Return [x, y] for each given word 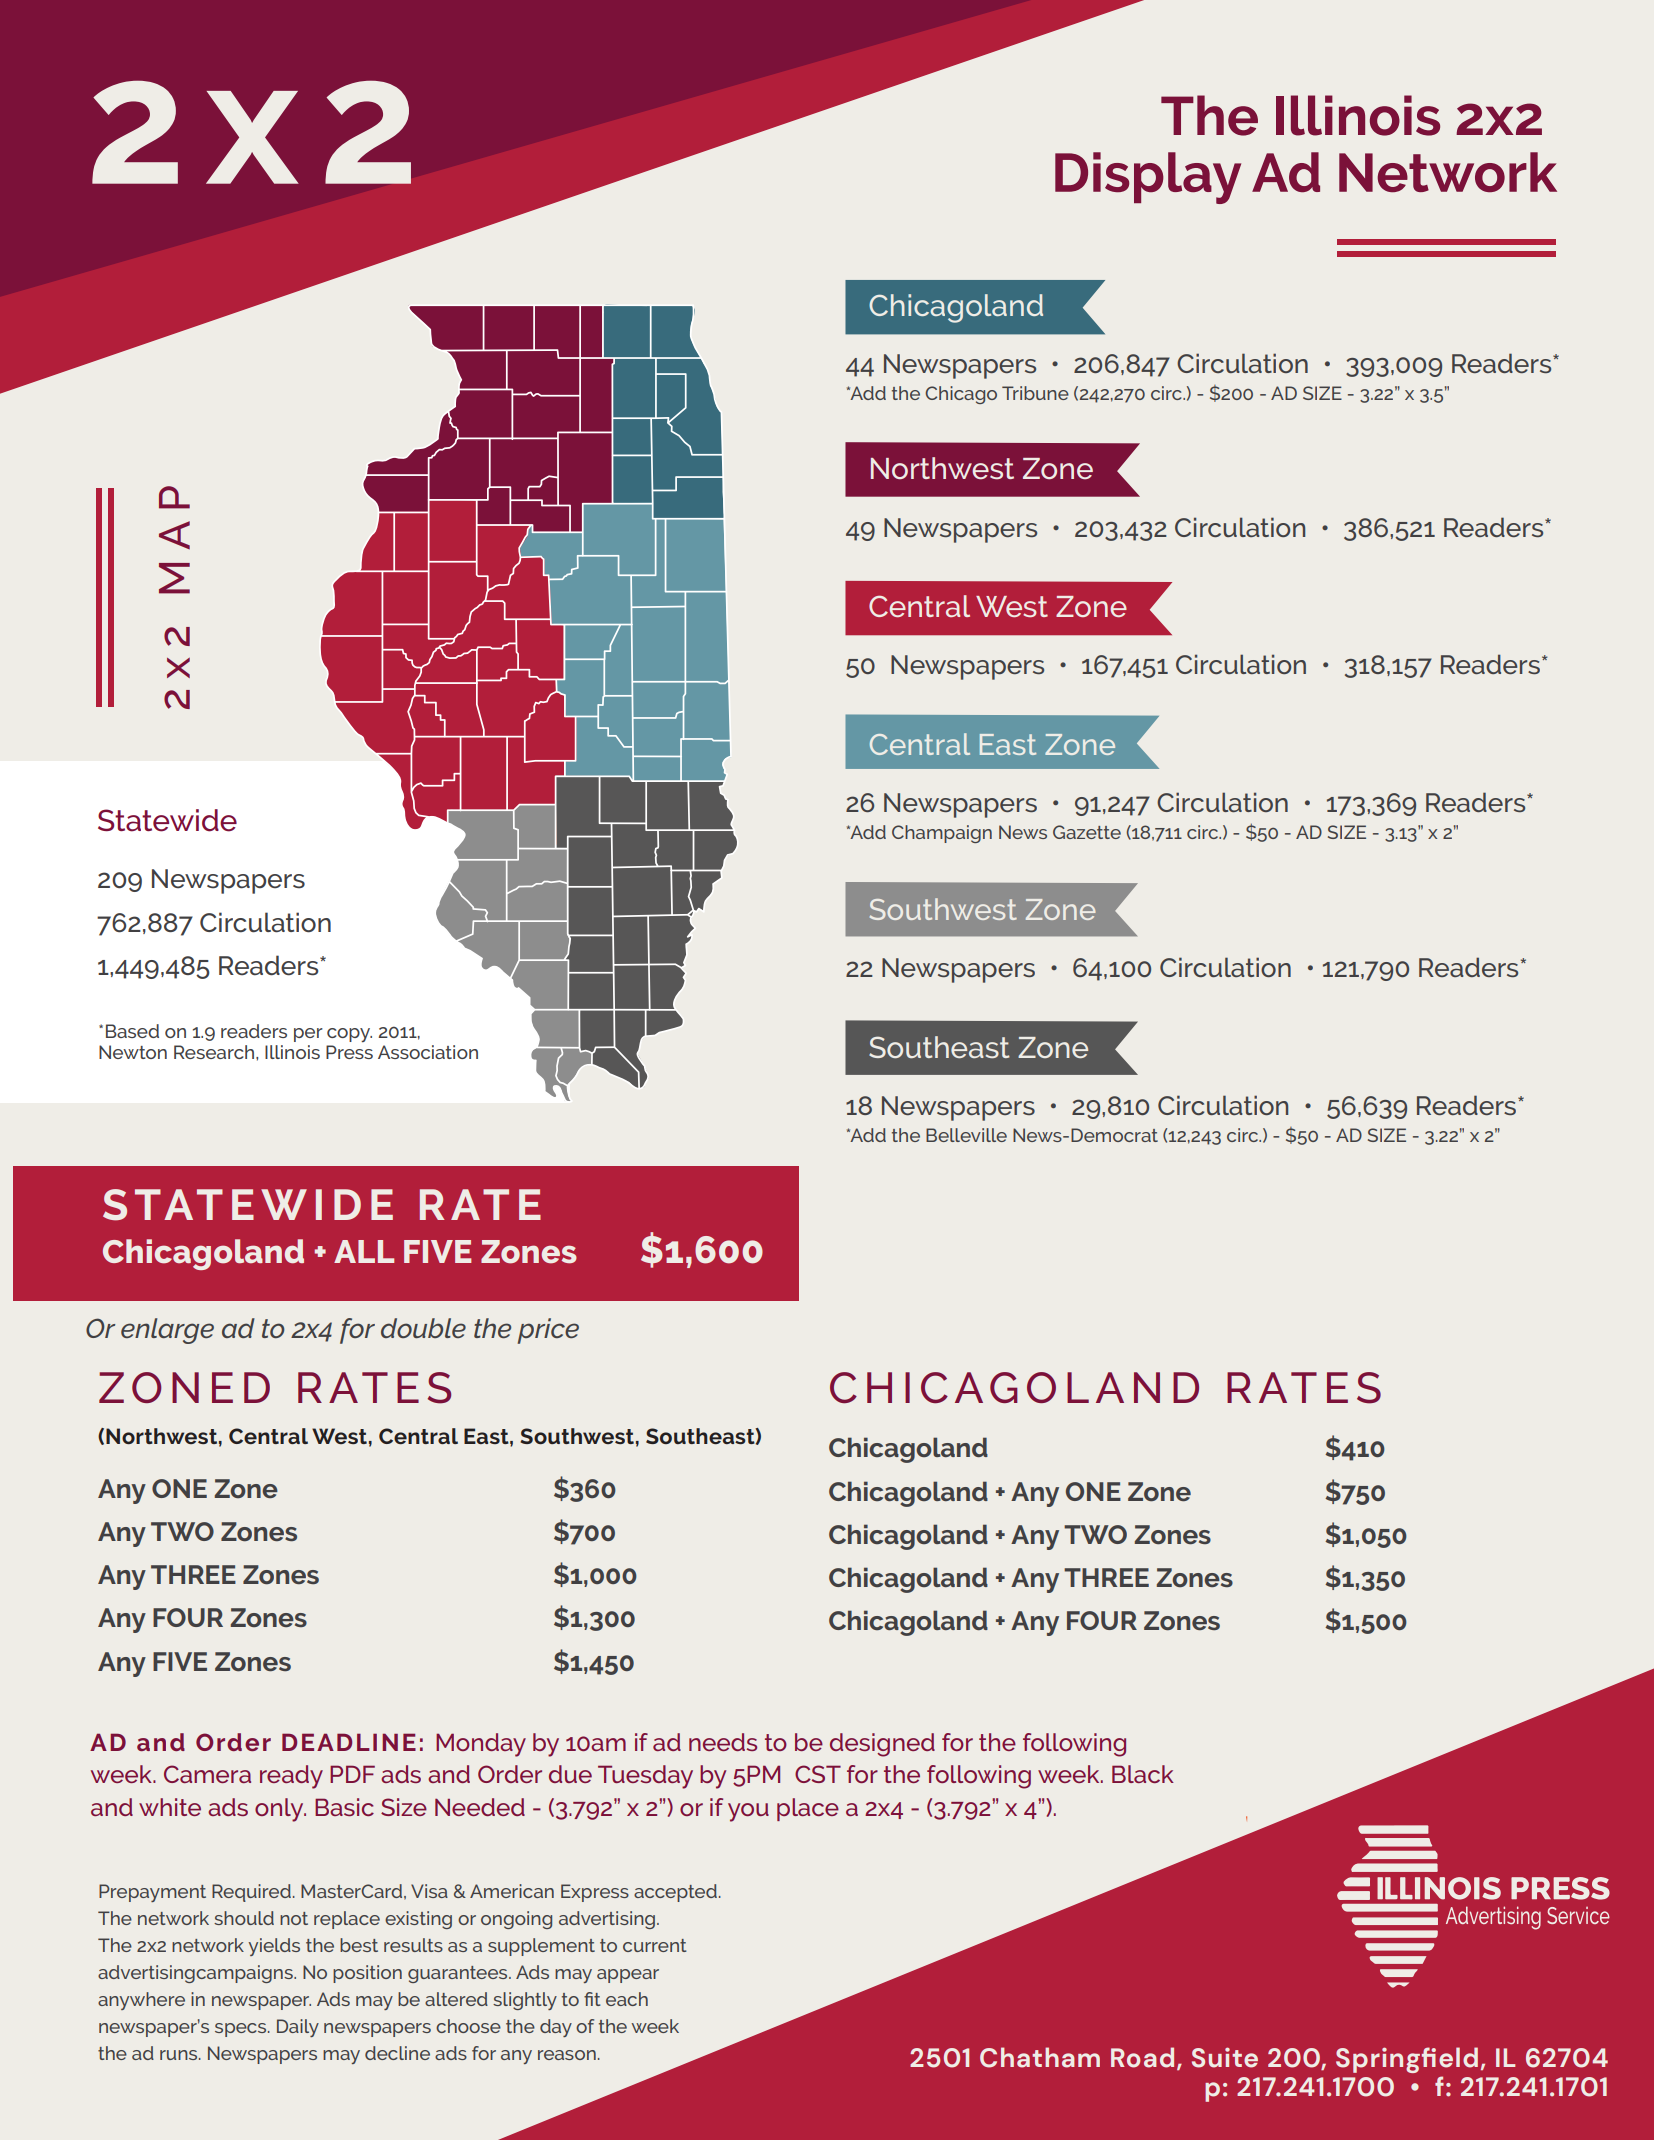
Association [428, 1052]
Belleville [966, 1135]
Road [1142, 2057]
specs [242, 2030]
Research [215, 1052]
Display [1148, 178]
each [627, 1999]
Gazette [1087, 832]
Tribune [1035, 393]
